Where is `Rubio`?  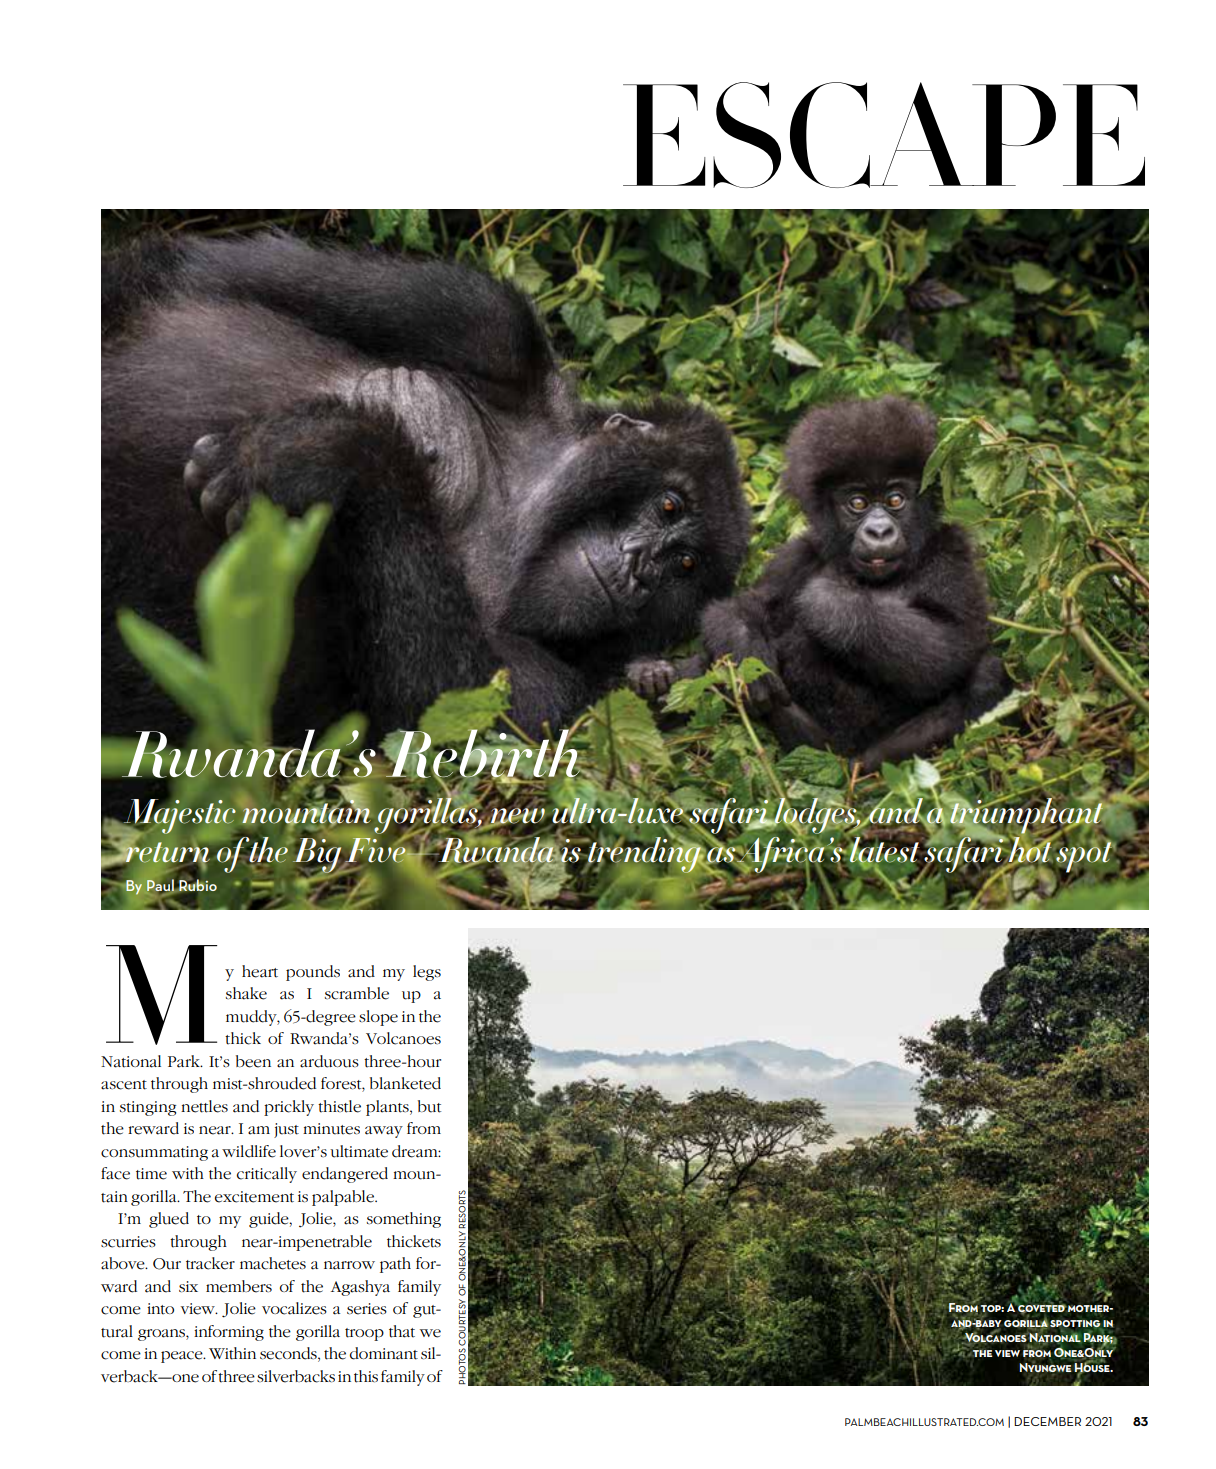
Rubio is located at coordinates (197, 885).
